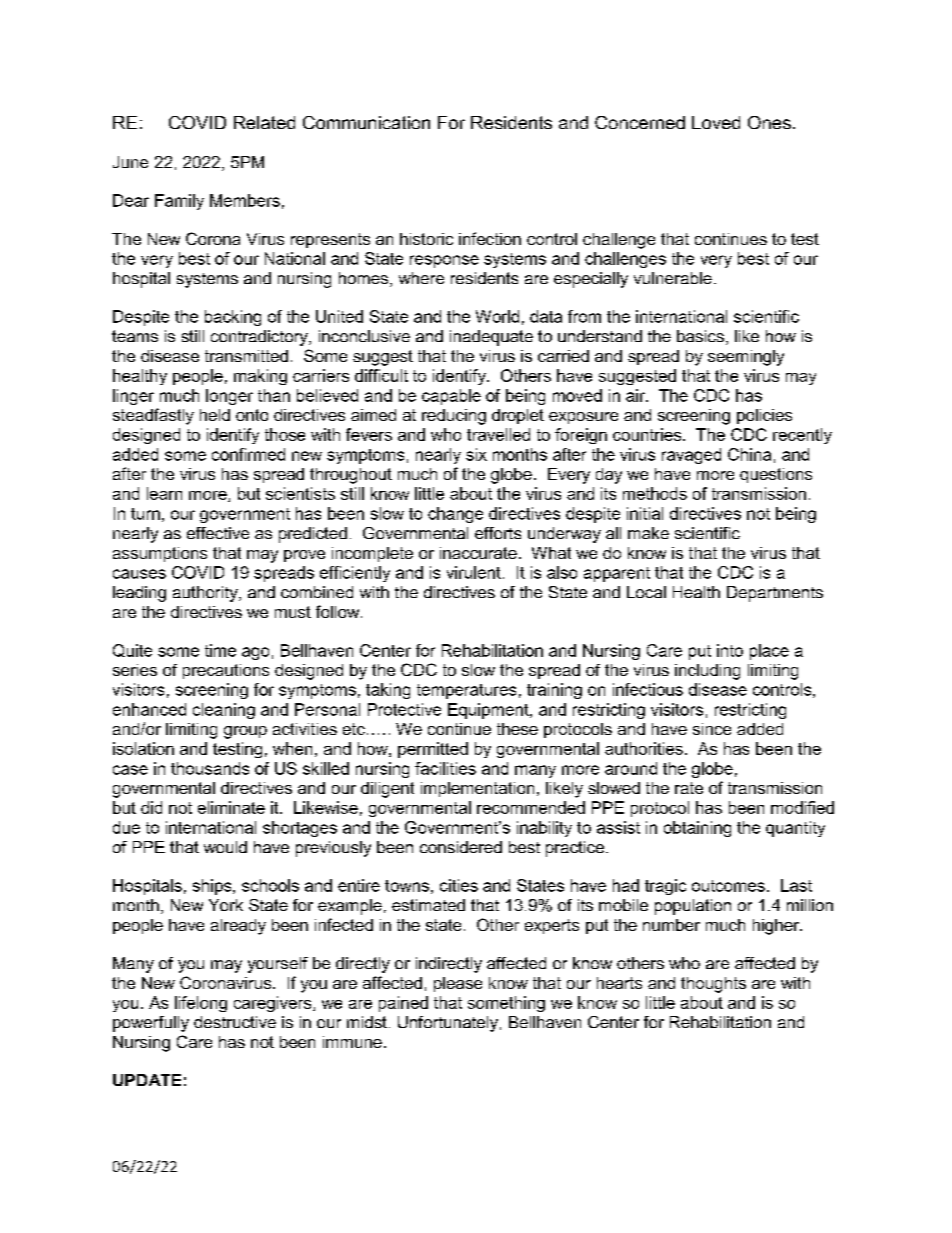  I want to click on considered, so click(461, 847).
